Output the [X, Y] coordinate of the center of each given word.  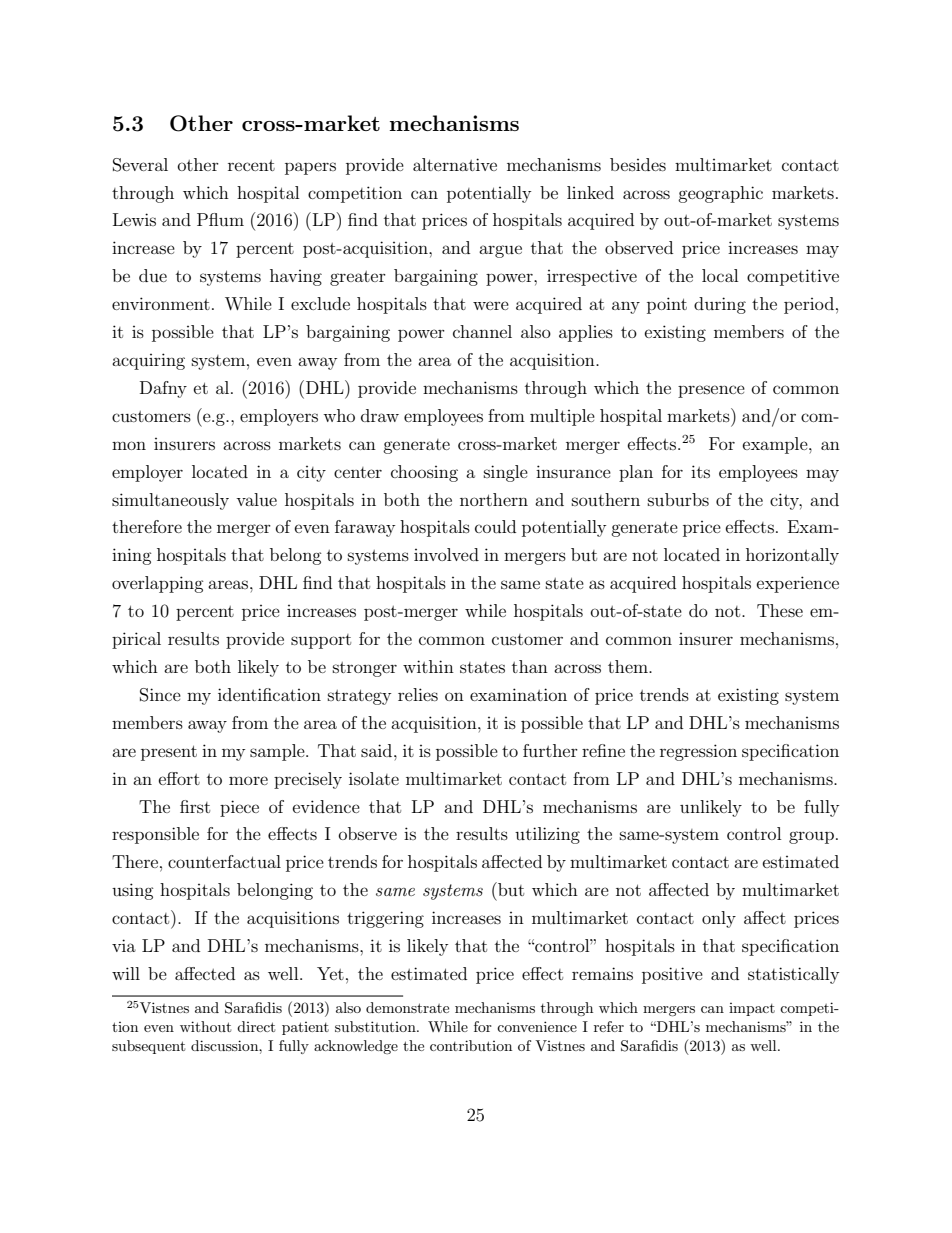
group [811, 837]
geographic [720, 194]
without [205, 1026]
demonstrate [407, 1007]
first [195, 806]
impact [752, 1009]
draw [380, 415]
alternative [455, 164]
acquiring [148, 361]
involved [446, 554]
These [780, 610]
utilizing [547, 835]
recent [251, 165]
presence [711, 391]
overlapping [158, 584]
